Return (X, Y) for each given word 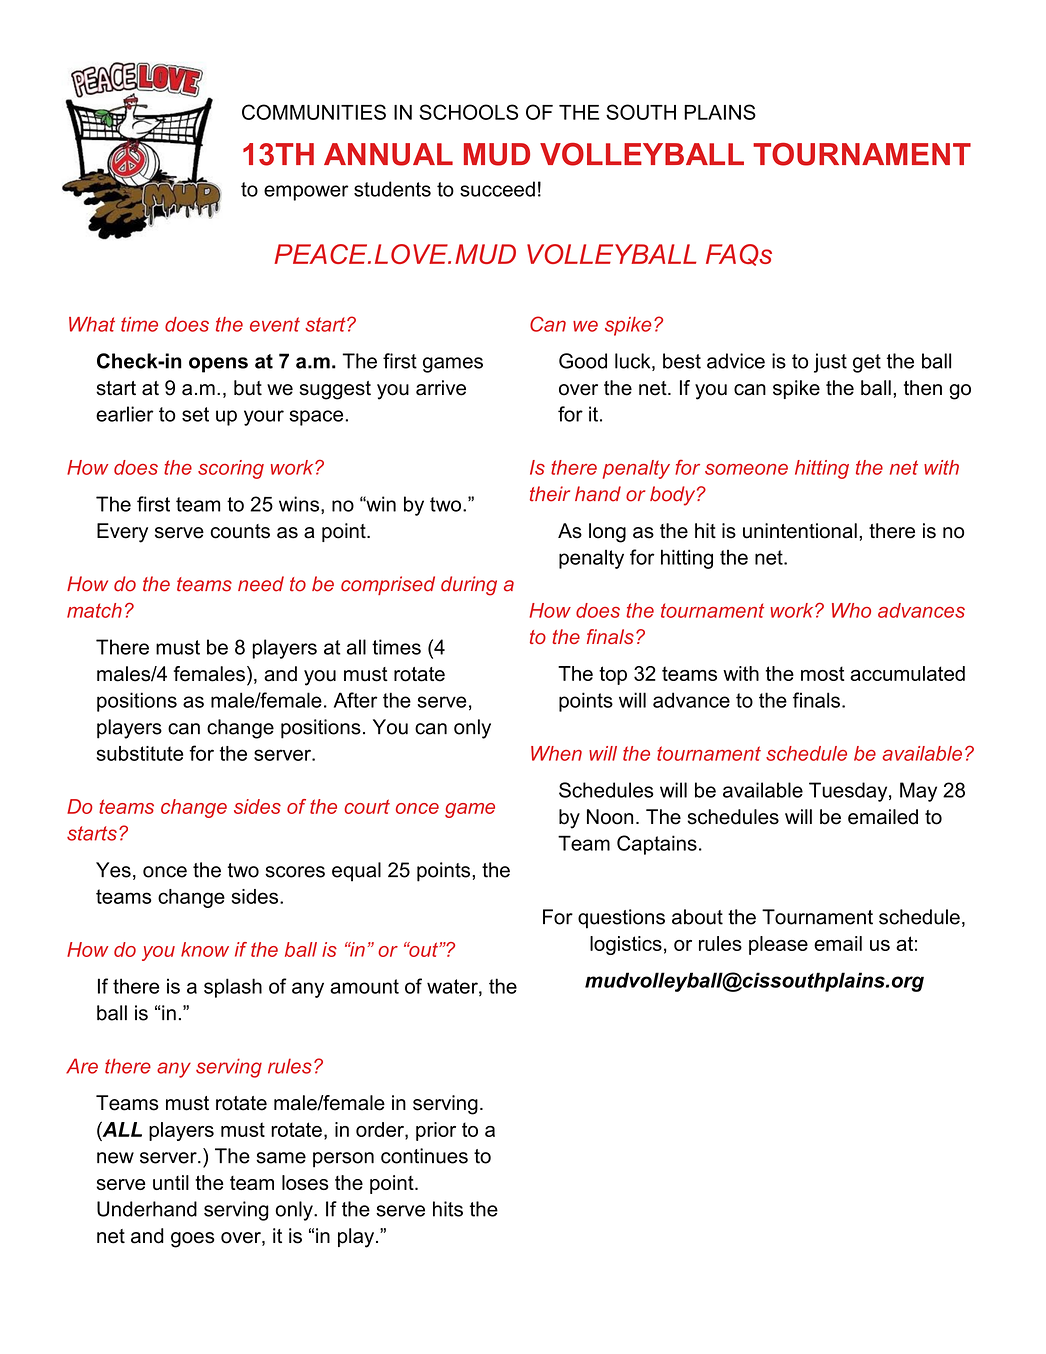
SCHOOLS (468, 112)
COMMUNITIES (314, 112)
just (830, 363)
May (918, 792)
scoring (231, 469)
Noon (610, 817)
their (550, 494)
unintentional (800, 531)
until (171, 1182)
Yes (113, 870)
